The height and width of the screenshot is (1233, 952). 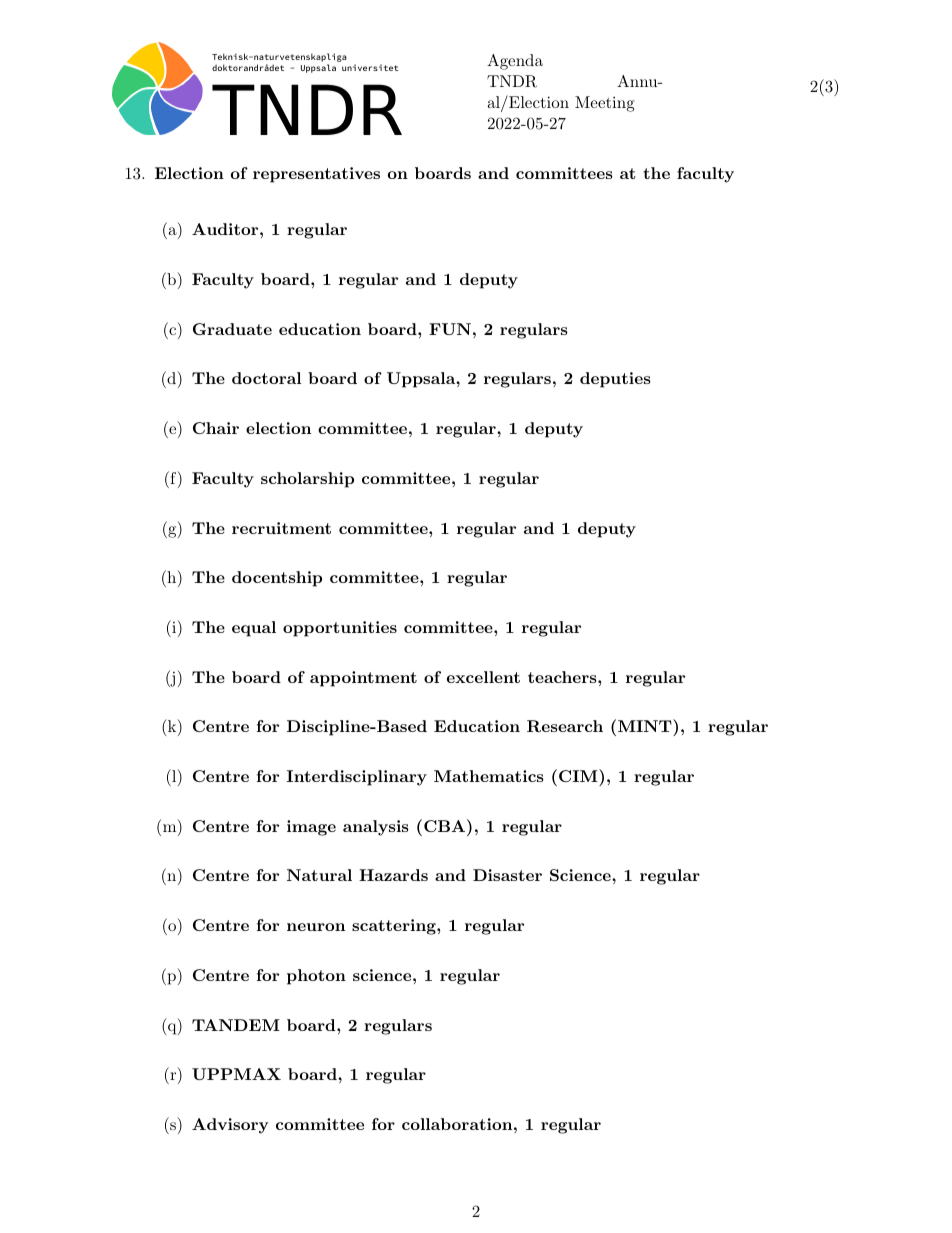 What do you see at coordinates (254, 629) in the screenshot?
I see `equal` at bounding box center [254, 629].
